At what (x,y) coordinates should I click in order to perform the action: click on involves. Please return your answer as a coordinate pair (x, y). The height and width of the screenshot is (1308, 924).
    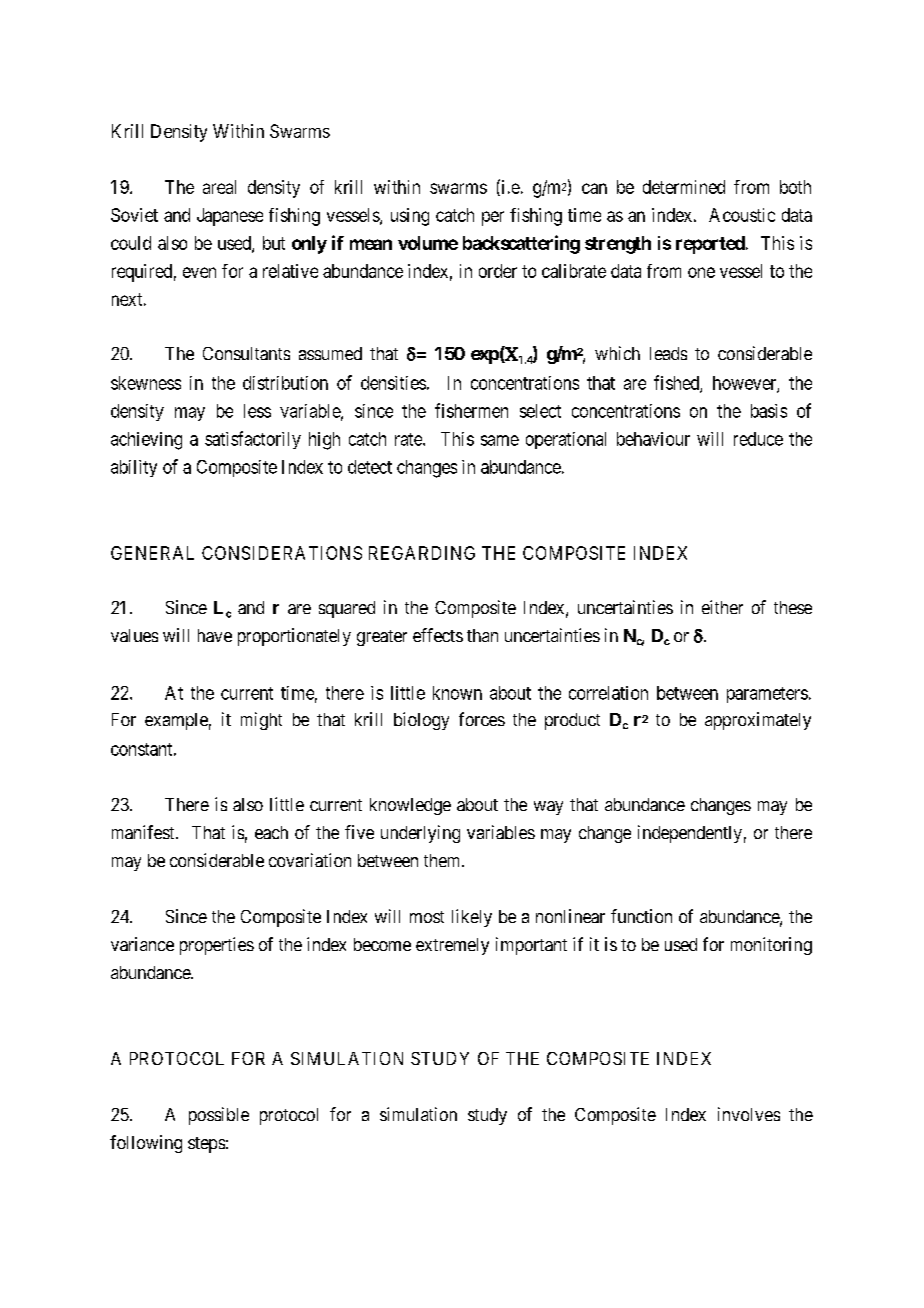
    Looking at the image, I should click on (749, 1114).
